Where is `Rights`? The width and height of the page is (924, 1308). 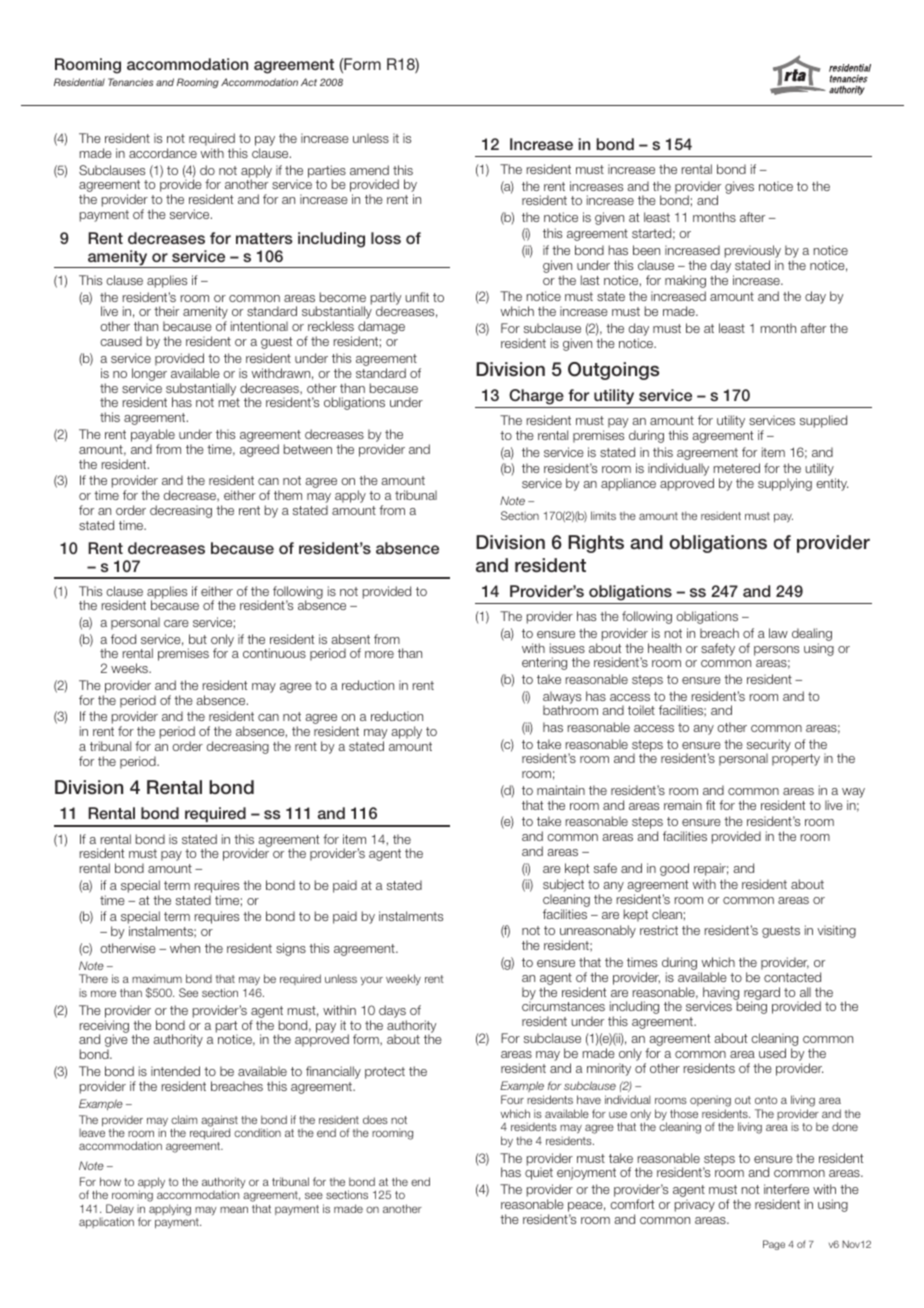 Rights is located at coordinates (596, 544).
